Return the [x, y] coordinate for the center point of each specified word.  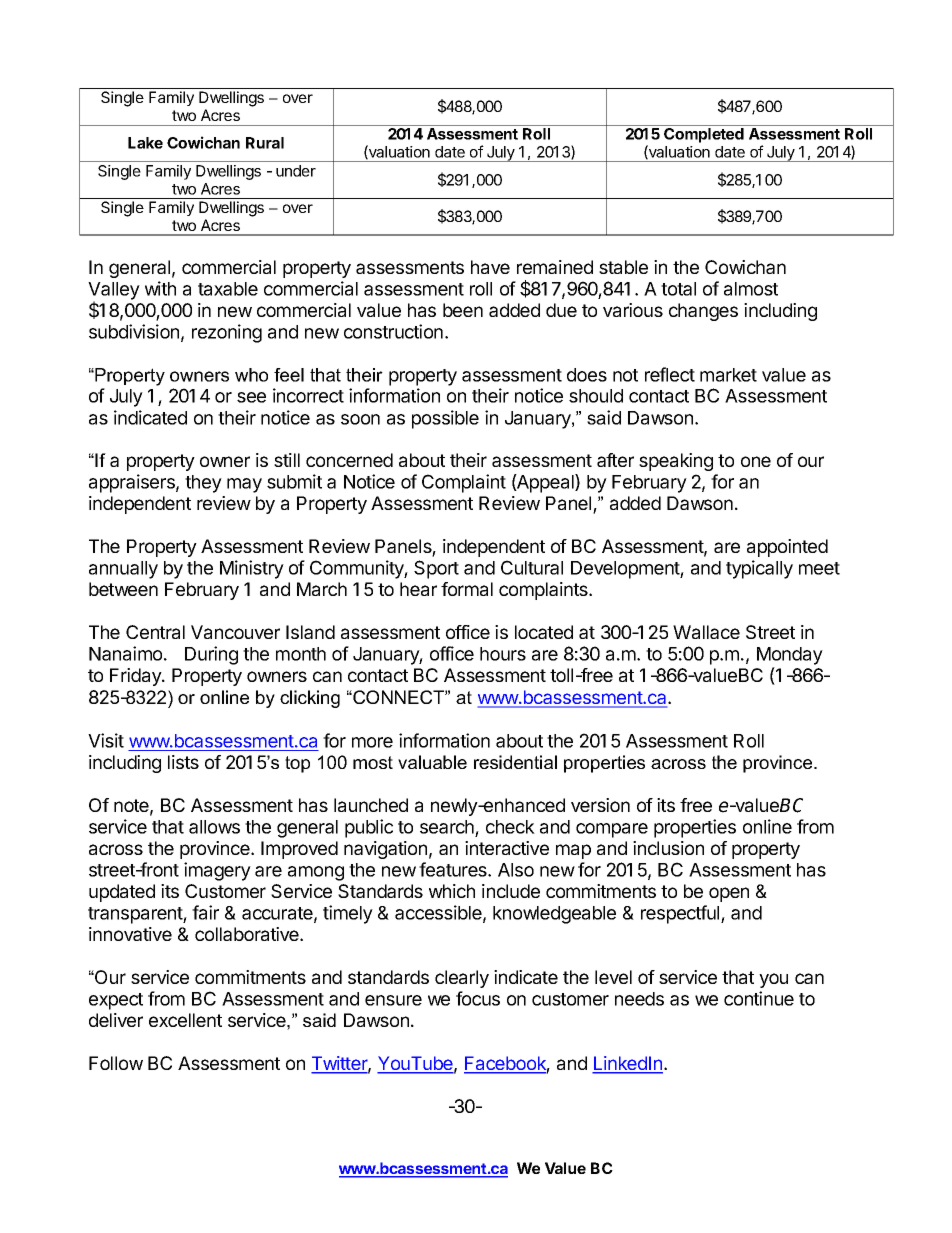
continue [759, 998]
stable [623, 267]
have [490, 267]
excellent [185, 1020]
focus [478, 998]
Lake [145, 143]
